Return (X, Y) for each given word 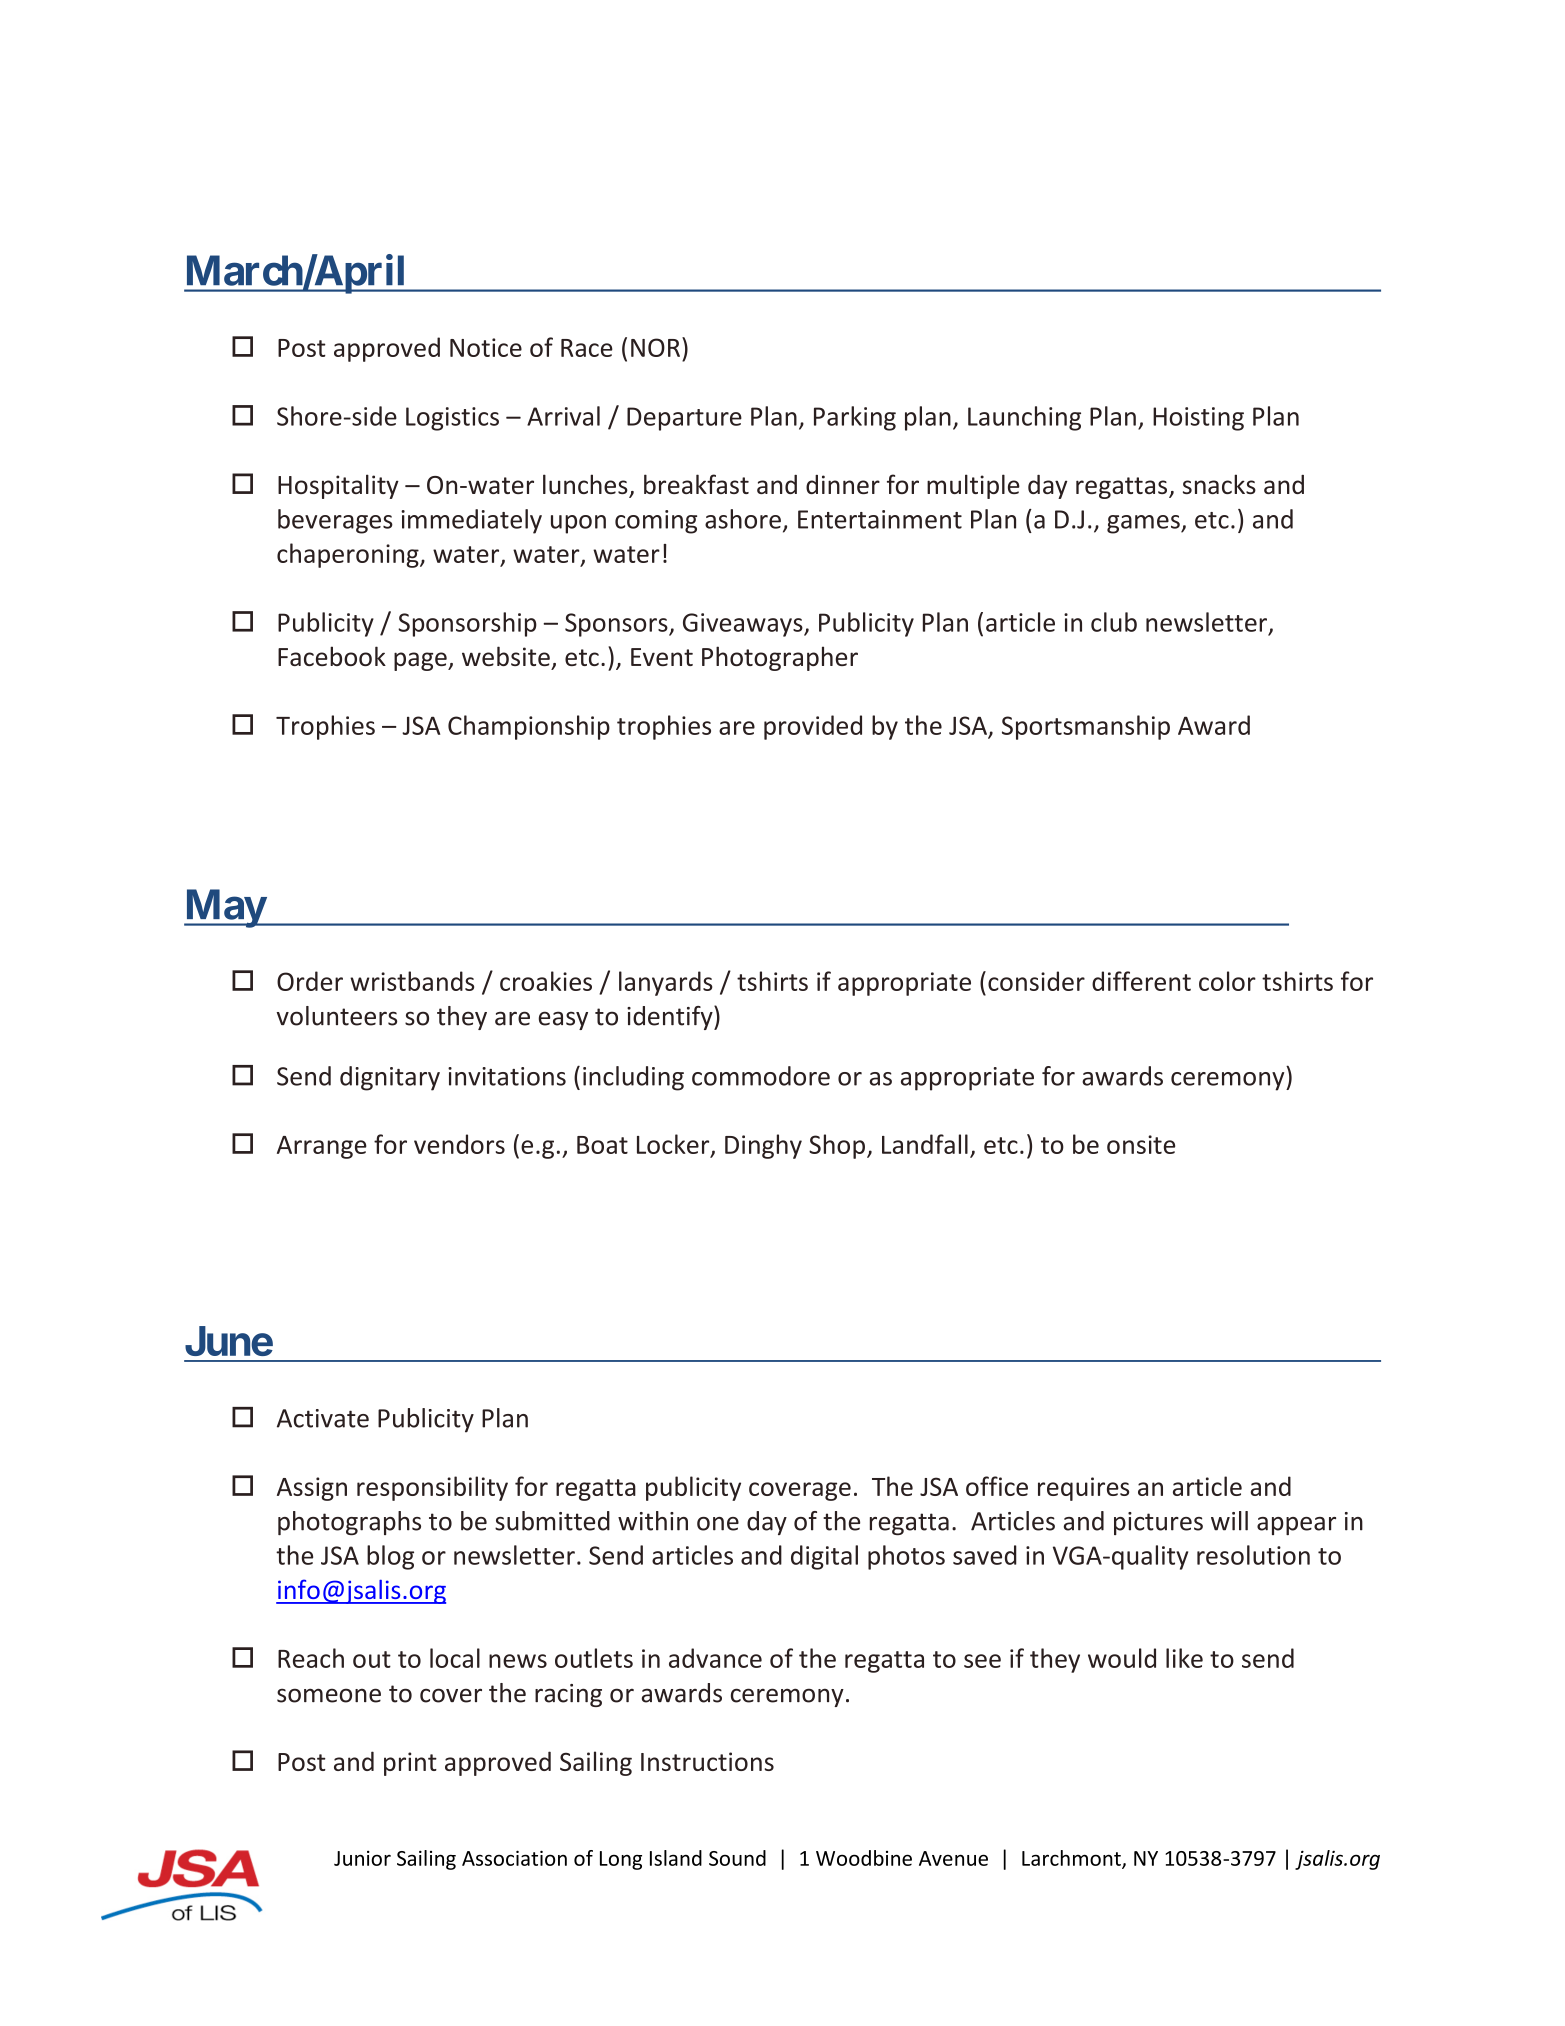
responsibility (432, 1488)
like (1184, 1658)
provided (813, 727)
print (410, 1764)
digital (824, 1557)
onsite (1141, 1144)
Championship (529, 727)
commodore (761, 1076)
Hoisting (1198, 419)
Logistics (452, 419)
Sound (737, 1858)
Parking (855, 418)
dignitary (390, 1078)
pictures (1158, 1523)
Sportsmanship (1086, 727)
